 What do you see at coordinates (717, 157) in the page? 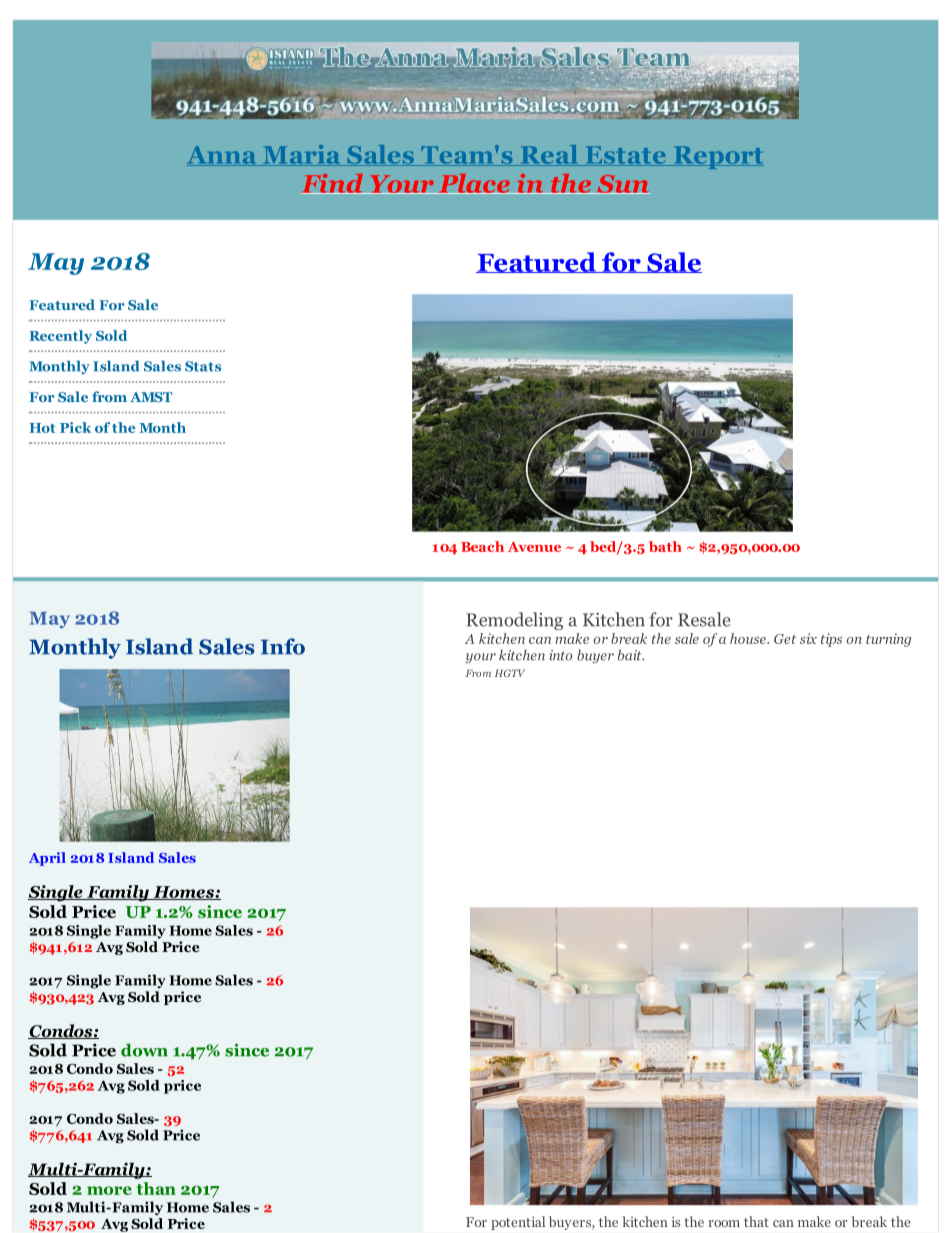
I see `Report` at bounding box center [717, 157].
